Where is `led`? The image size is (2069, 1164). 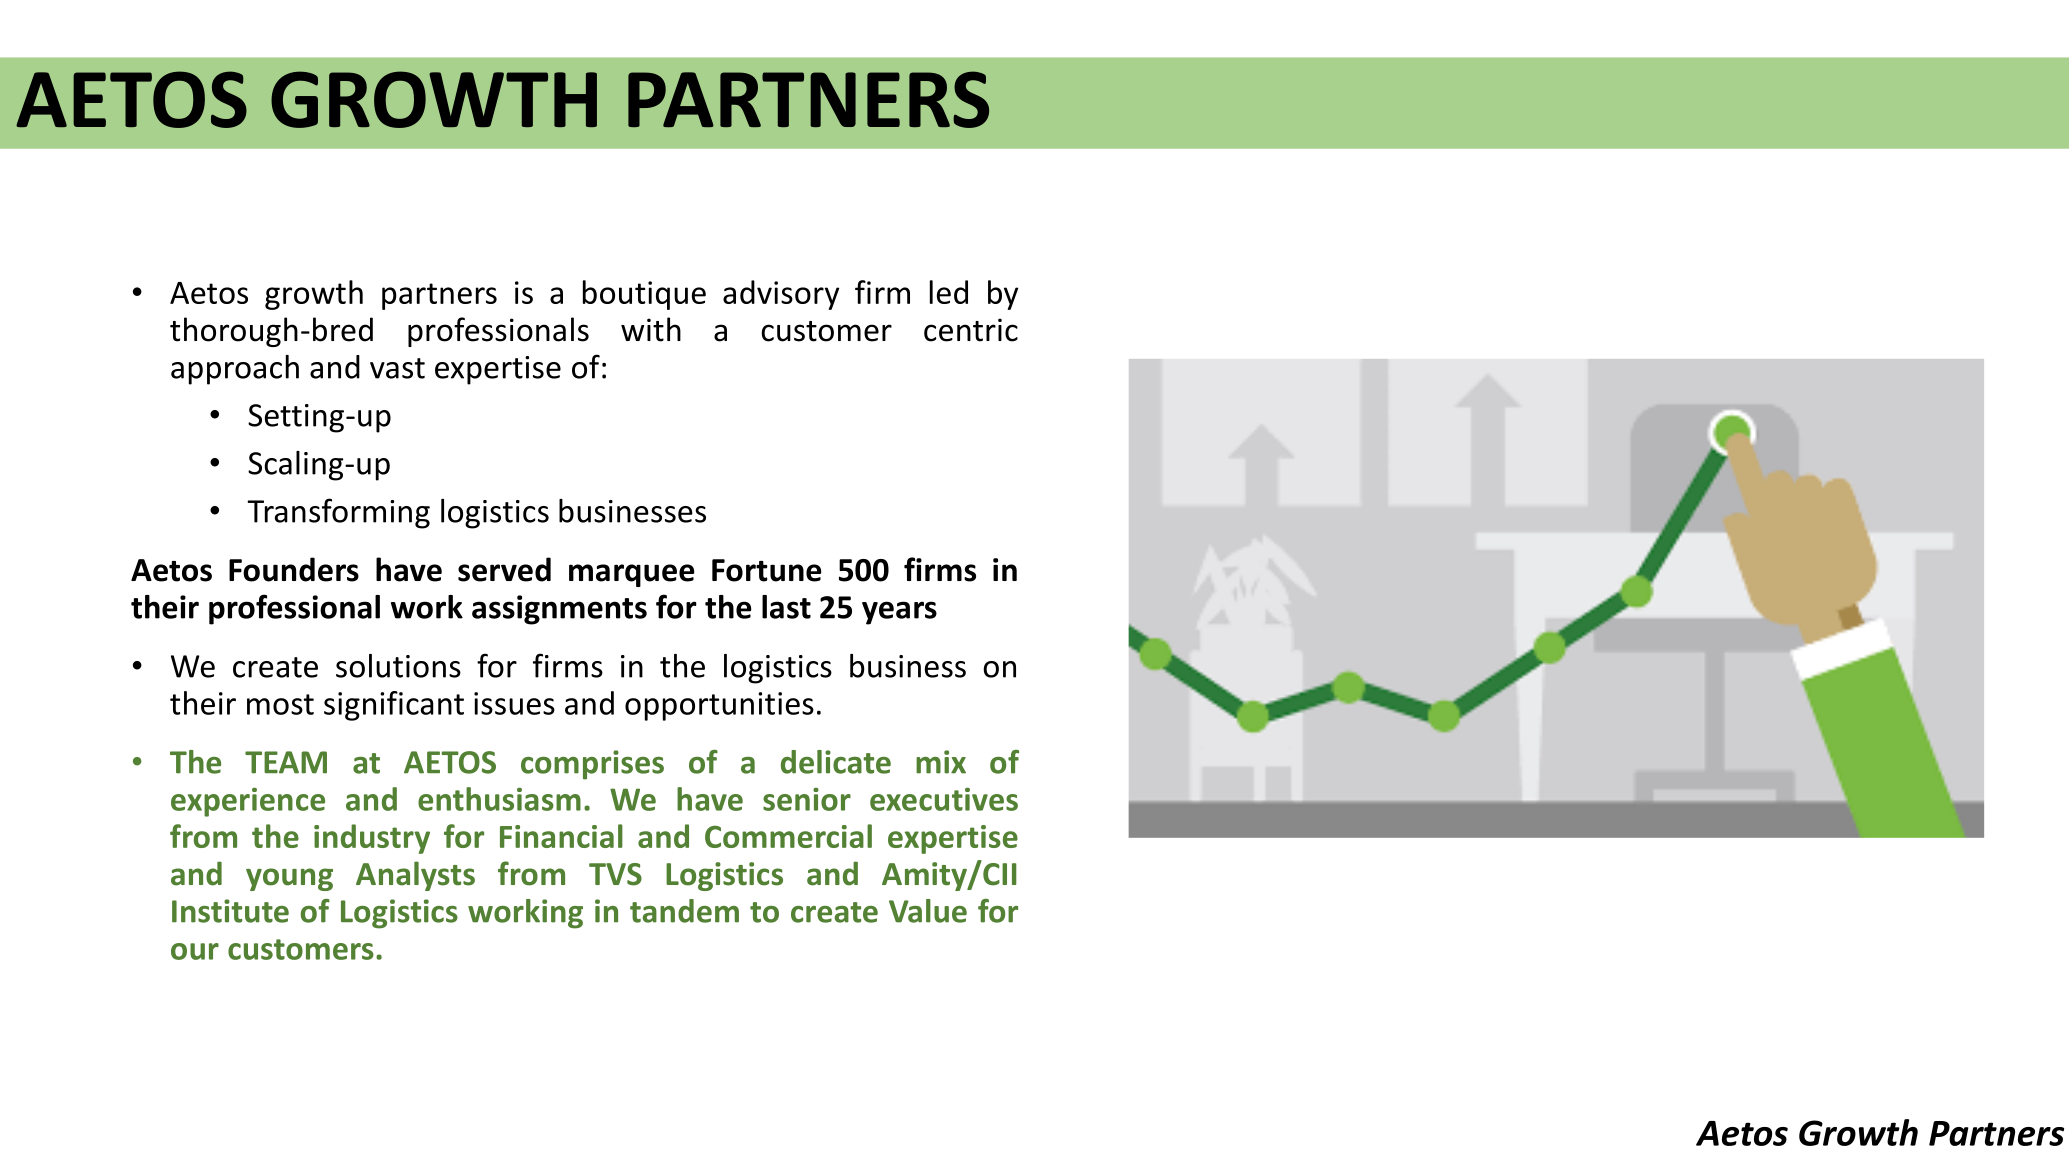 led is located at coordinates (949, 292).
